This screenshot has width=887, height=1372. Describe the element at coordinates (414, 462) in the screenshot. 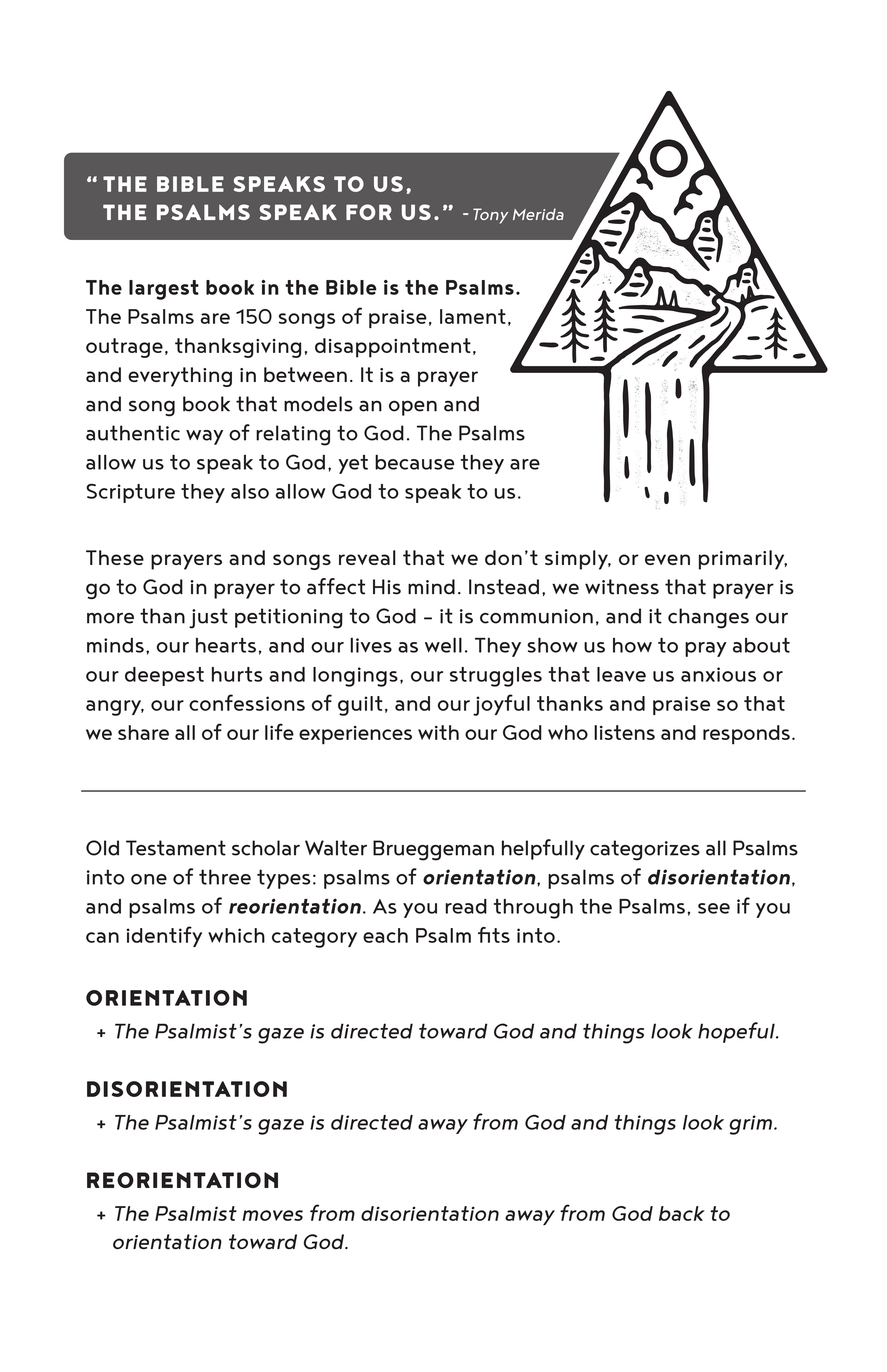

I see `because` at that location.
